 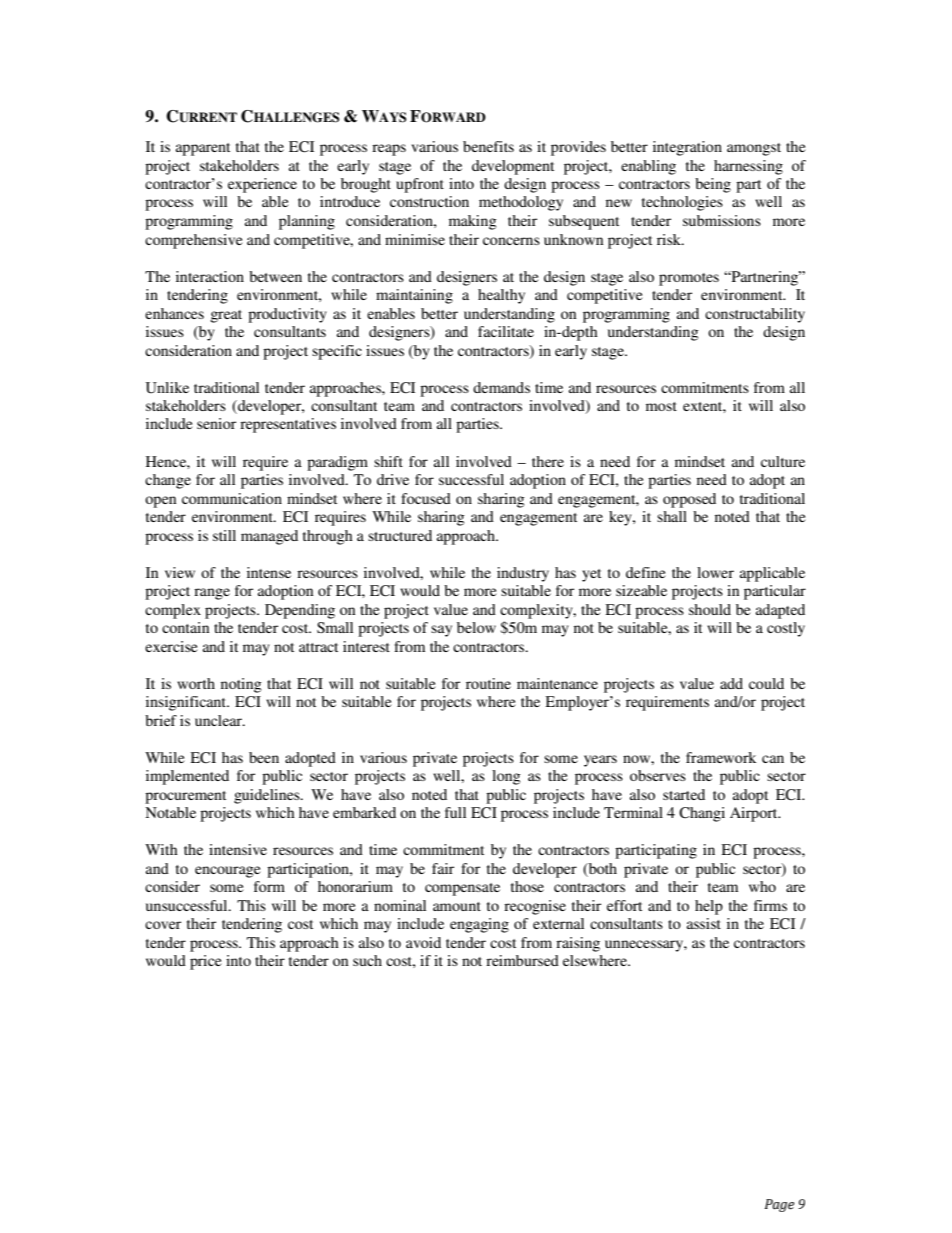 I want to click on assist, so click(x=704, y=923).
